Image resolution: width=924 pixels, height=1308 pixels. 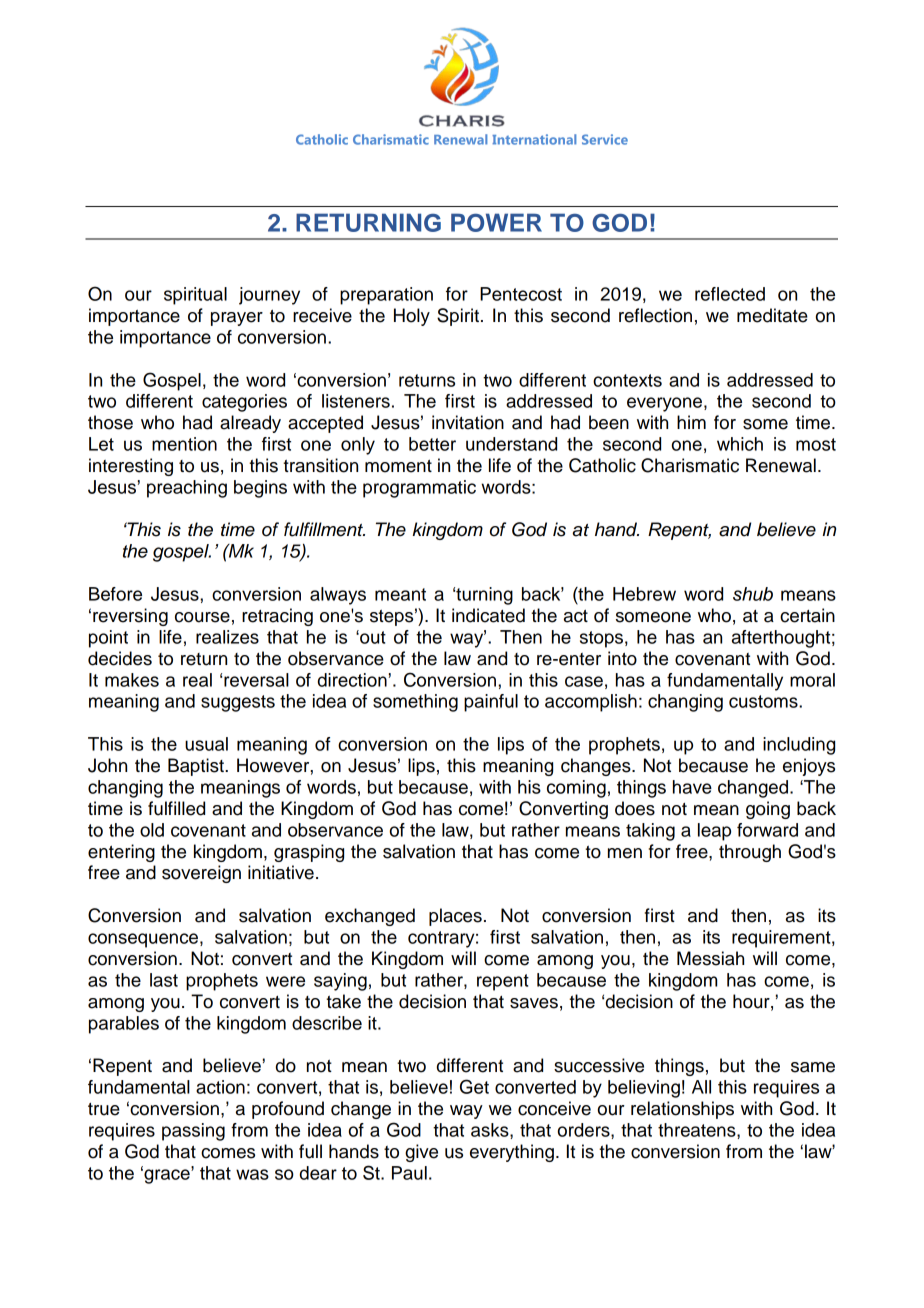 I want to click on threatens, so click(x=698, y=1130).
